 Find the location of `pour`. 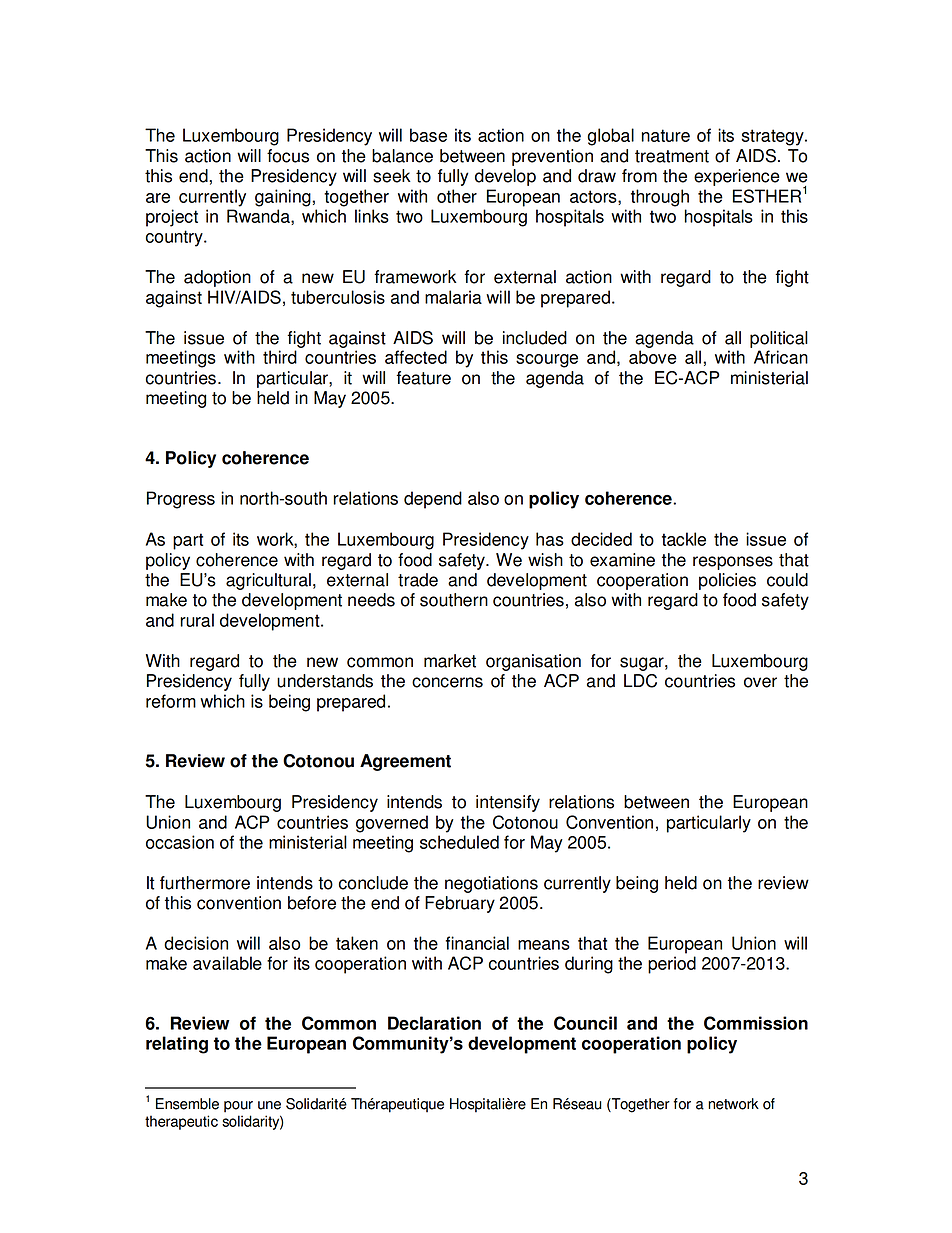

pour is located at coordinates (238, 1107).
